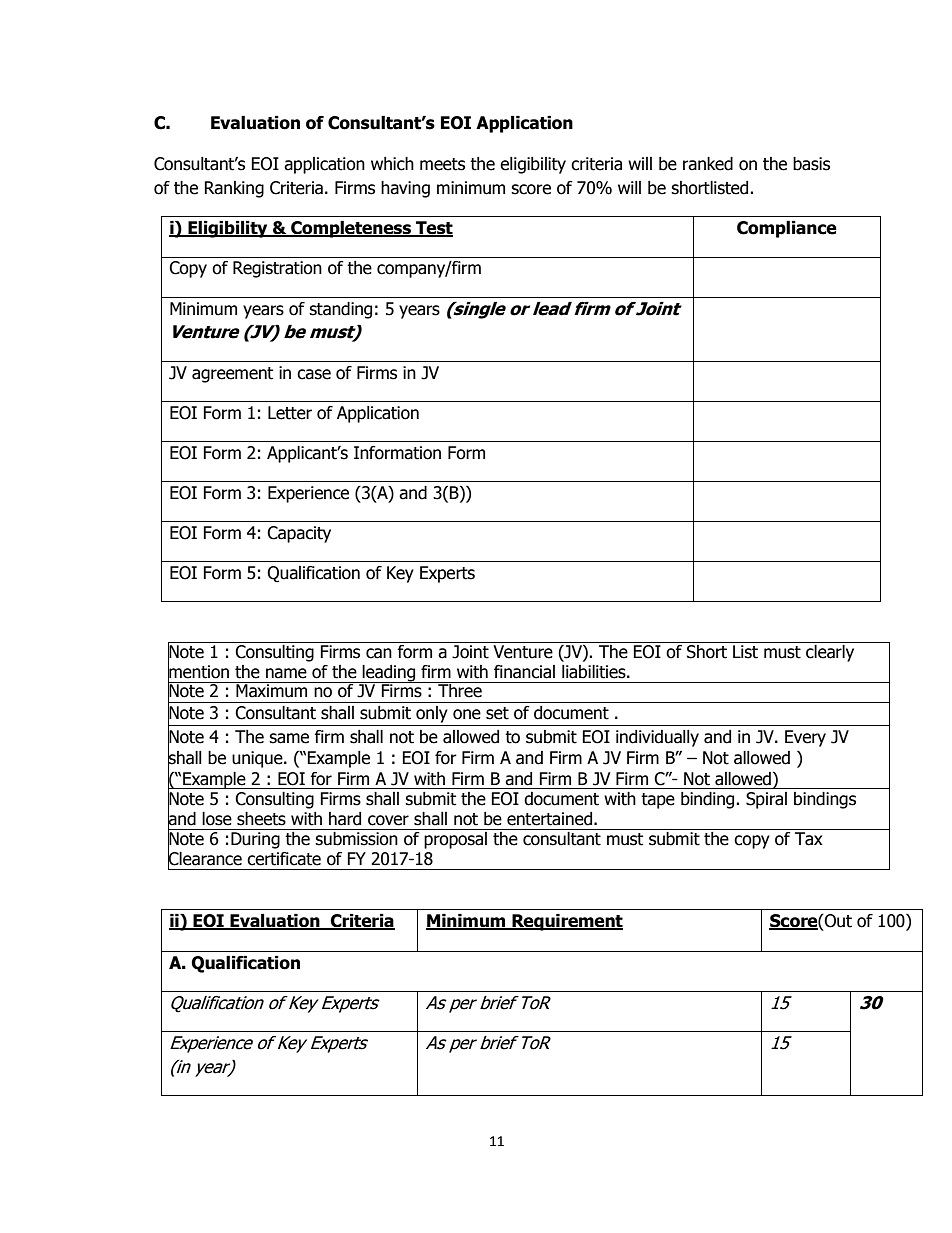  Describe the element at coordinates (830, 653) in the page. I see `clearly` at that location.
